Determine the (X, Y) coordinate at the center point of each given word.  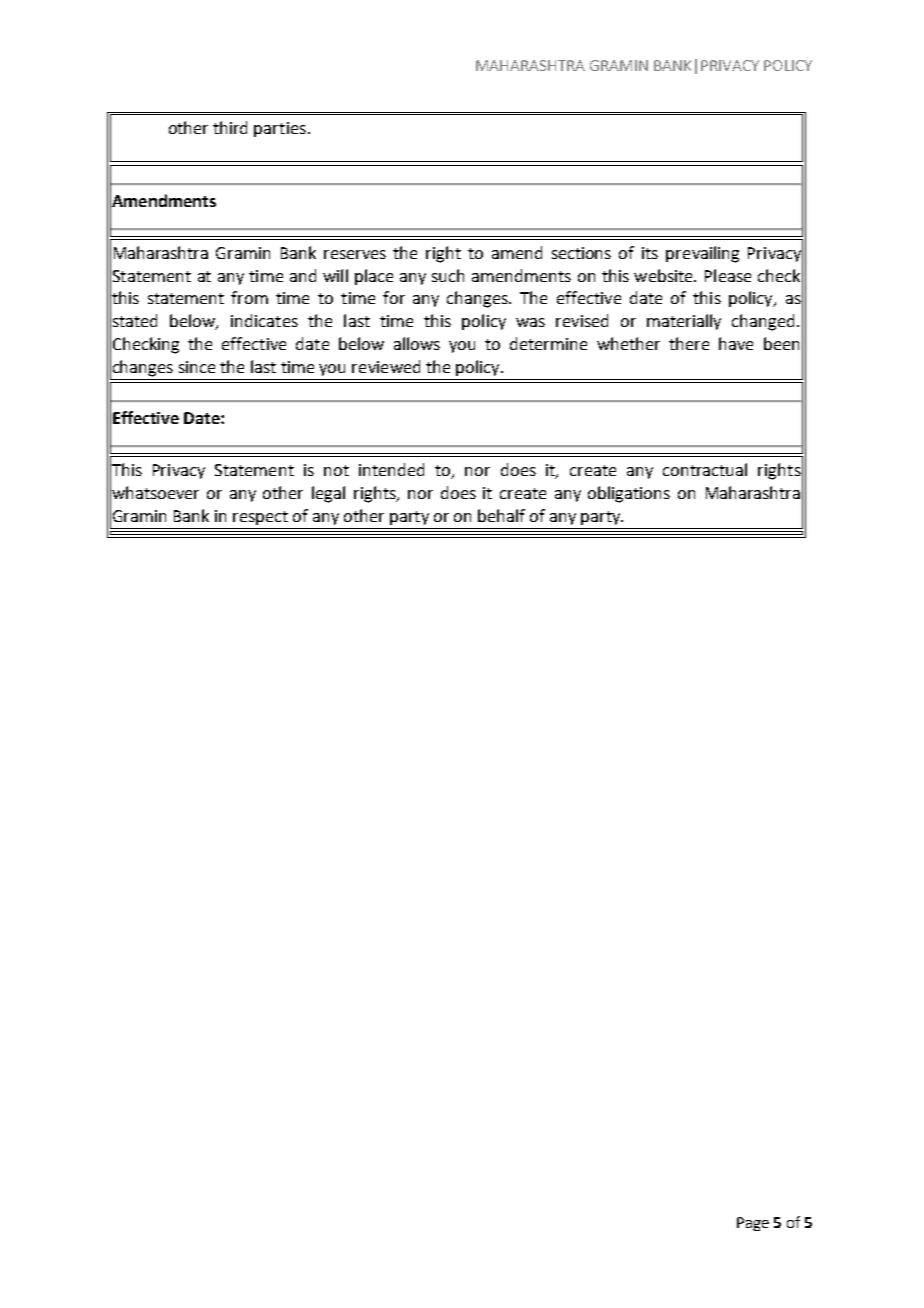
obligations (629, 494)
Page (753, 1224)
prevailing (702, 254)
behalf (501, 515)
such (448, 275)
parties (280, 129)
